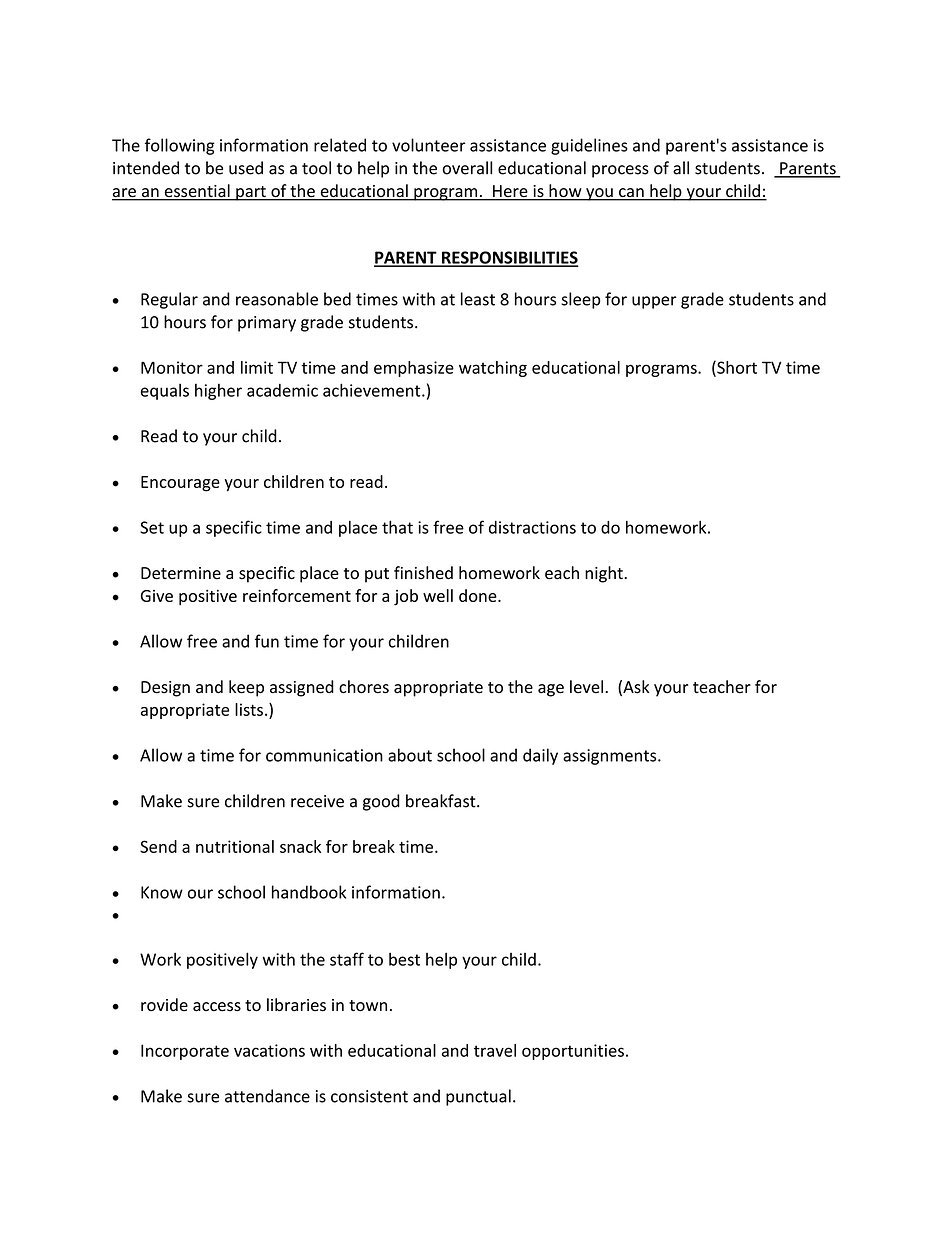  Describe the element at coordinates (620, 171) in the document. I see `process` at that location.
